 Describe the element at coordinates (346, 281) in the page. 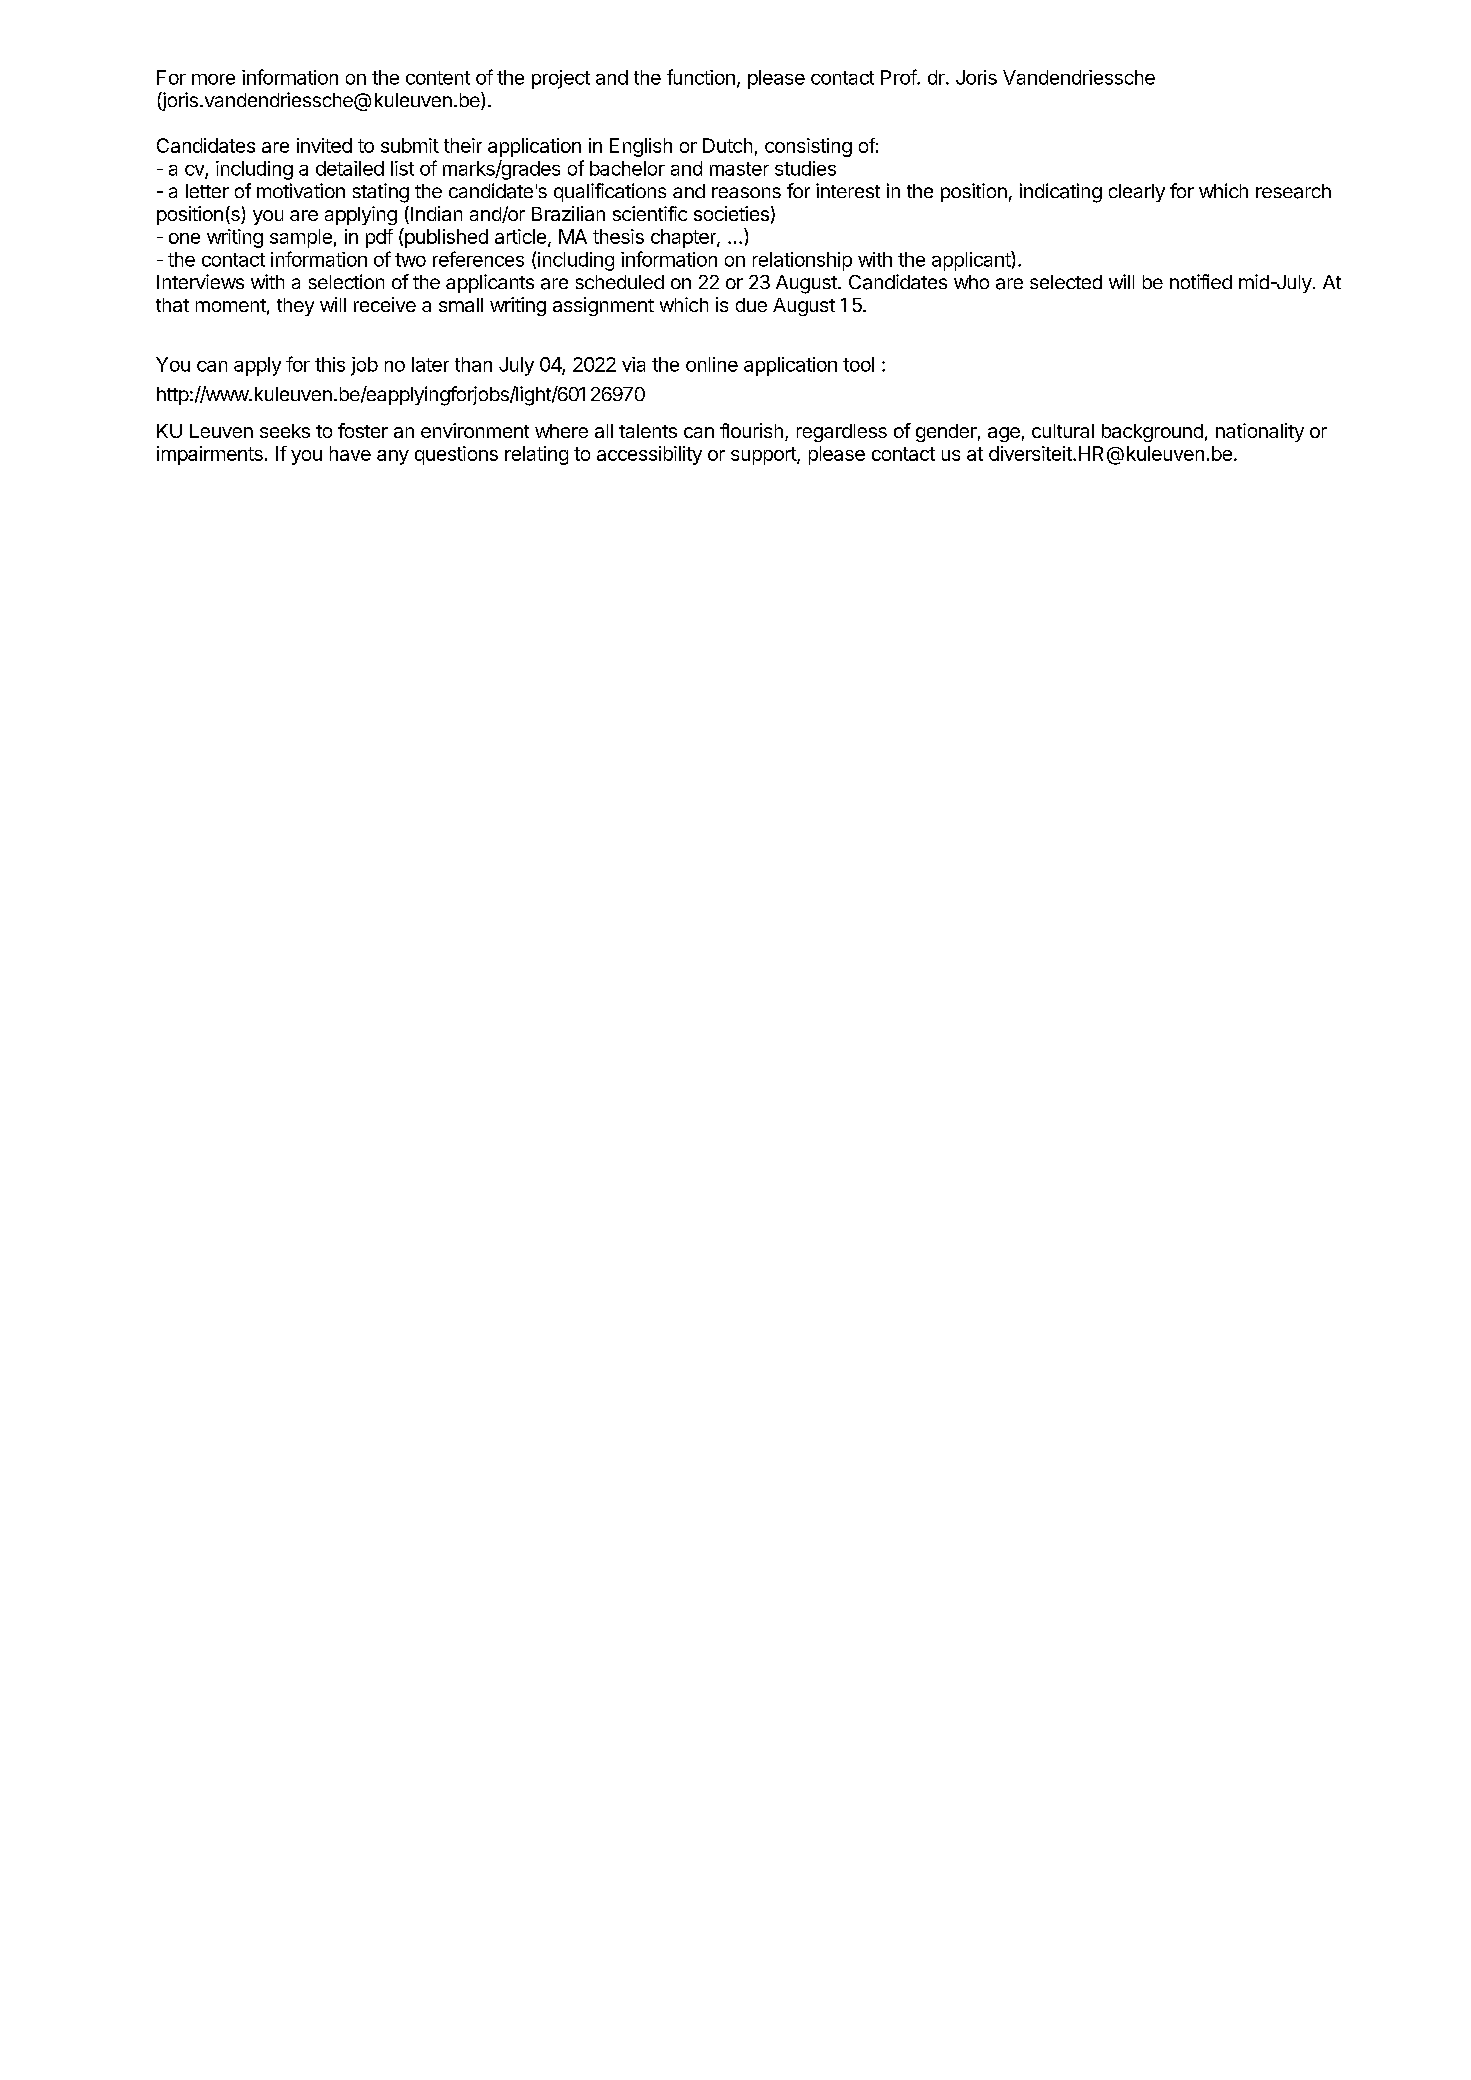

I see `selection` at that location.
